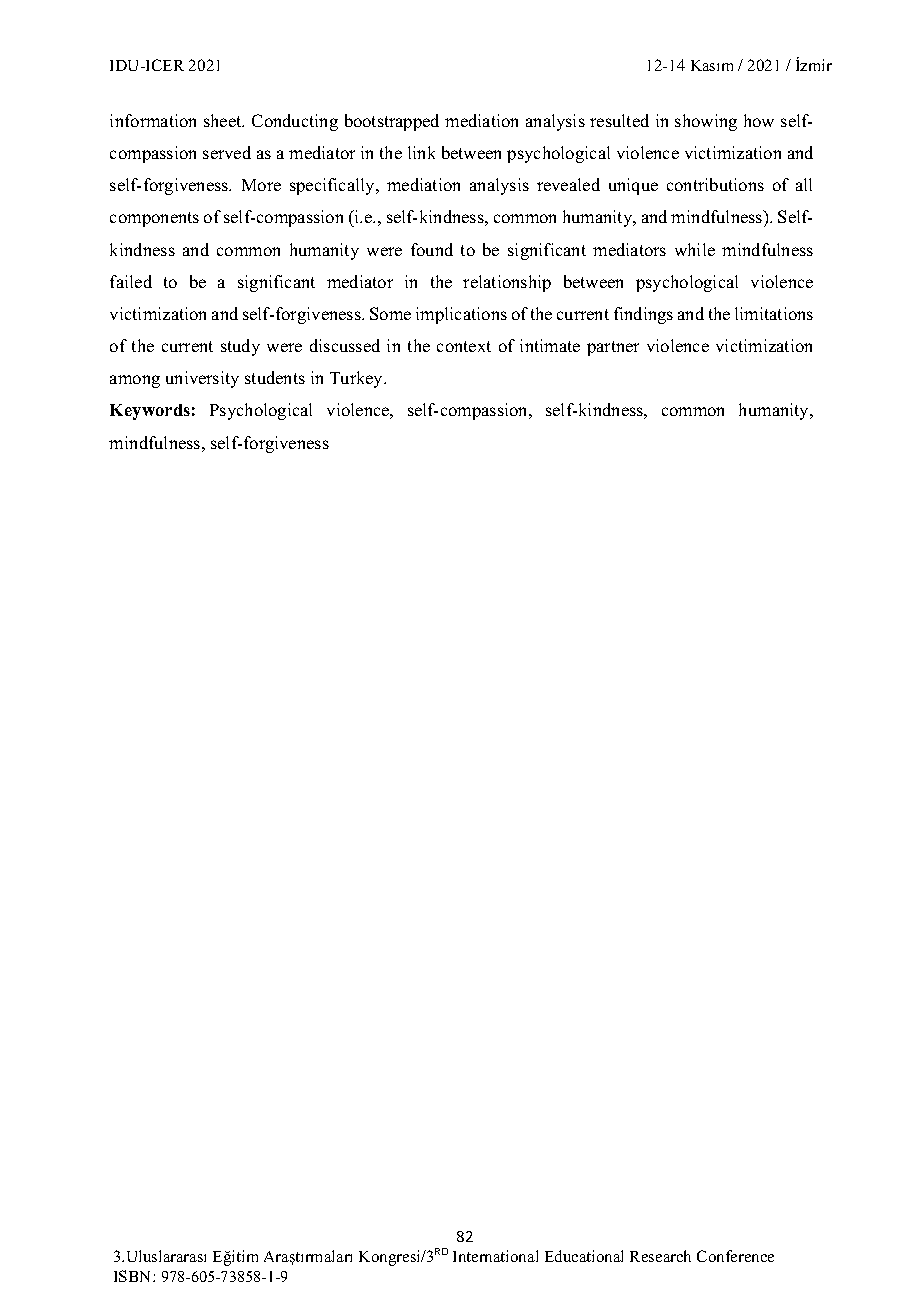  What do you see at coordinates (660, 1256) in the document?
I see `Research` at bounding box center [660, 1256].
